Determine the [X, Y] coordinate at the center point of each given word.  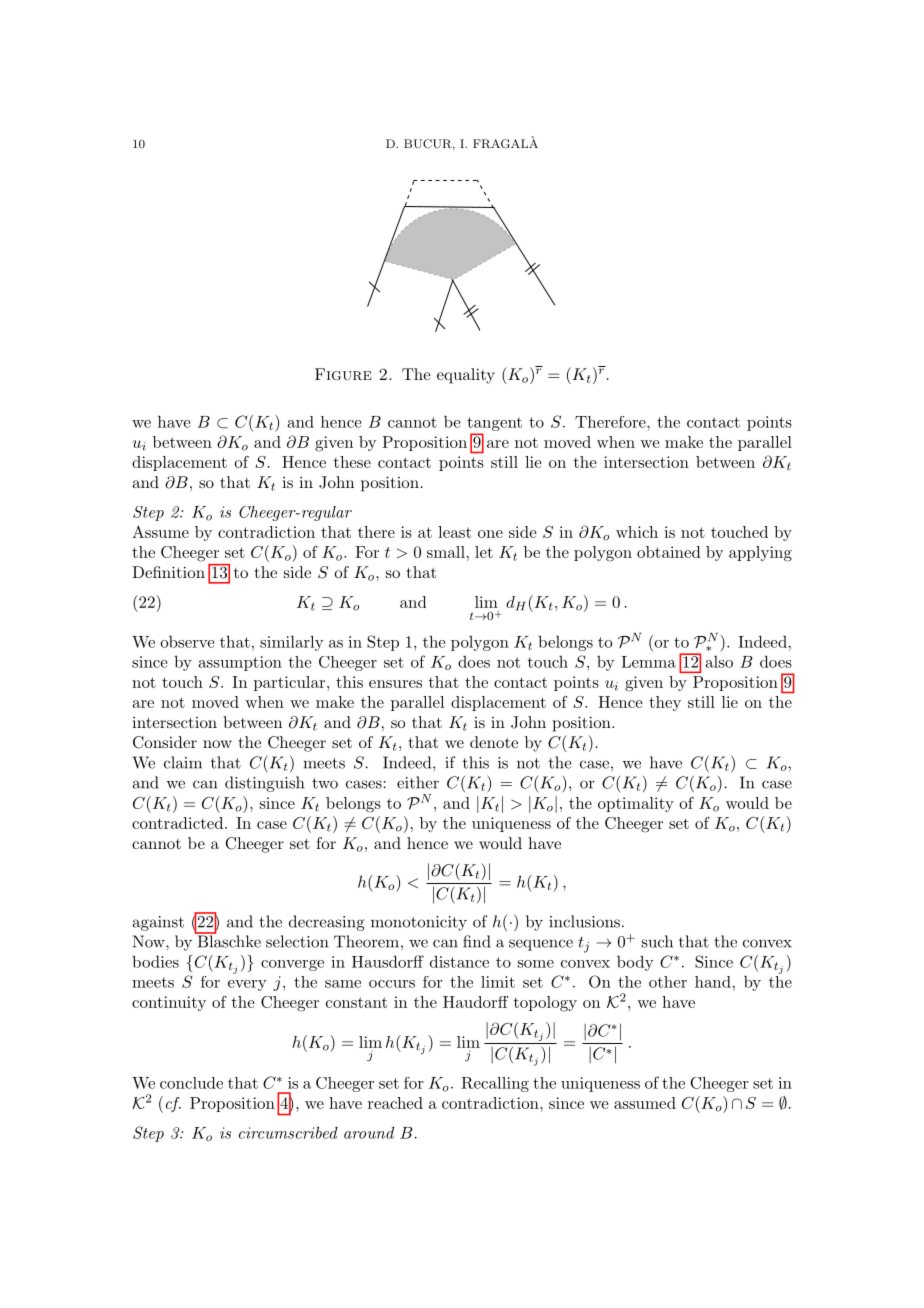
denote [494, 742]
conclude [191, 1083]
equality [466, 376]
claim [183, 762]
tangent [494, 424]
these [352, 462]
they [665, 703]
